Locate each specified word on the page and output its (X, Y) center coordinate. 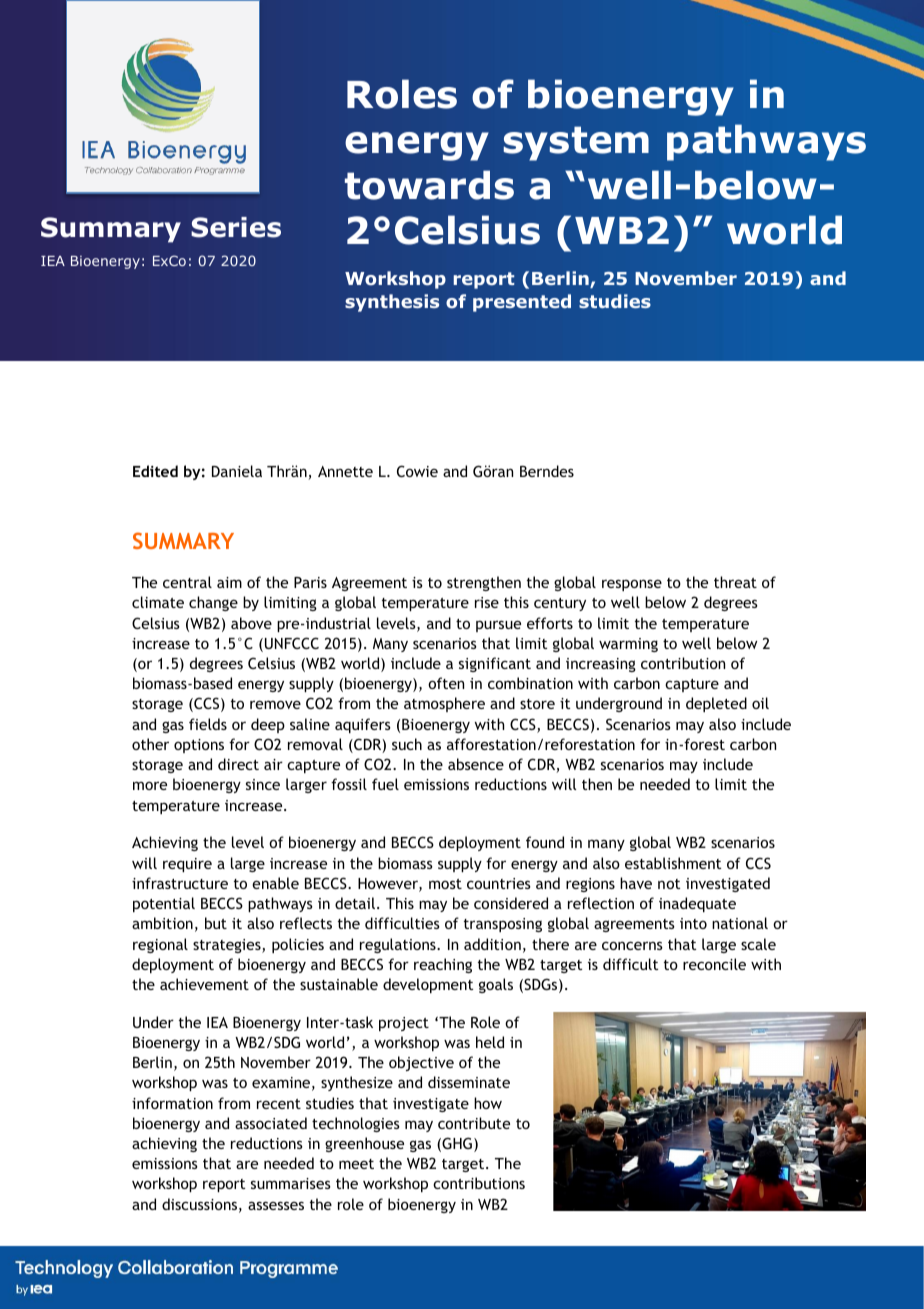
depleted (716, 704)
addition (492, 944)
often (446, 683)
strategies (228, 946)
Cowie (417, 471)
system (576, 143)
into (693, 923)
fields (208, 724)
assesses (276, 1205)
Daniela (237, 471)
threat (735, 582)
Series (236, 227)
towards (429, 185)
